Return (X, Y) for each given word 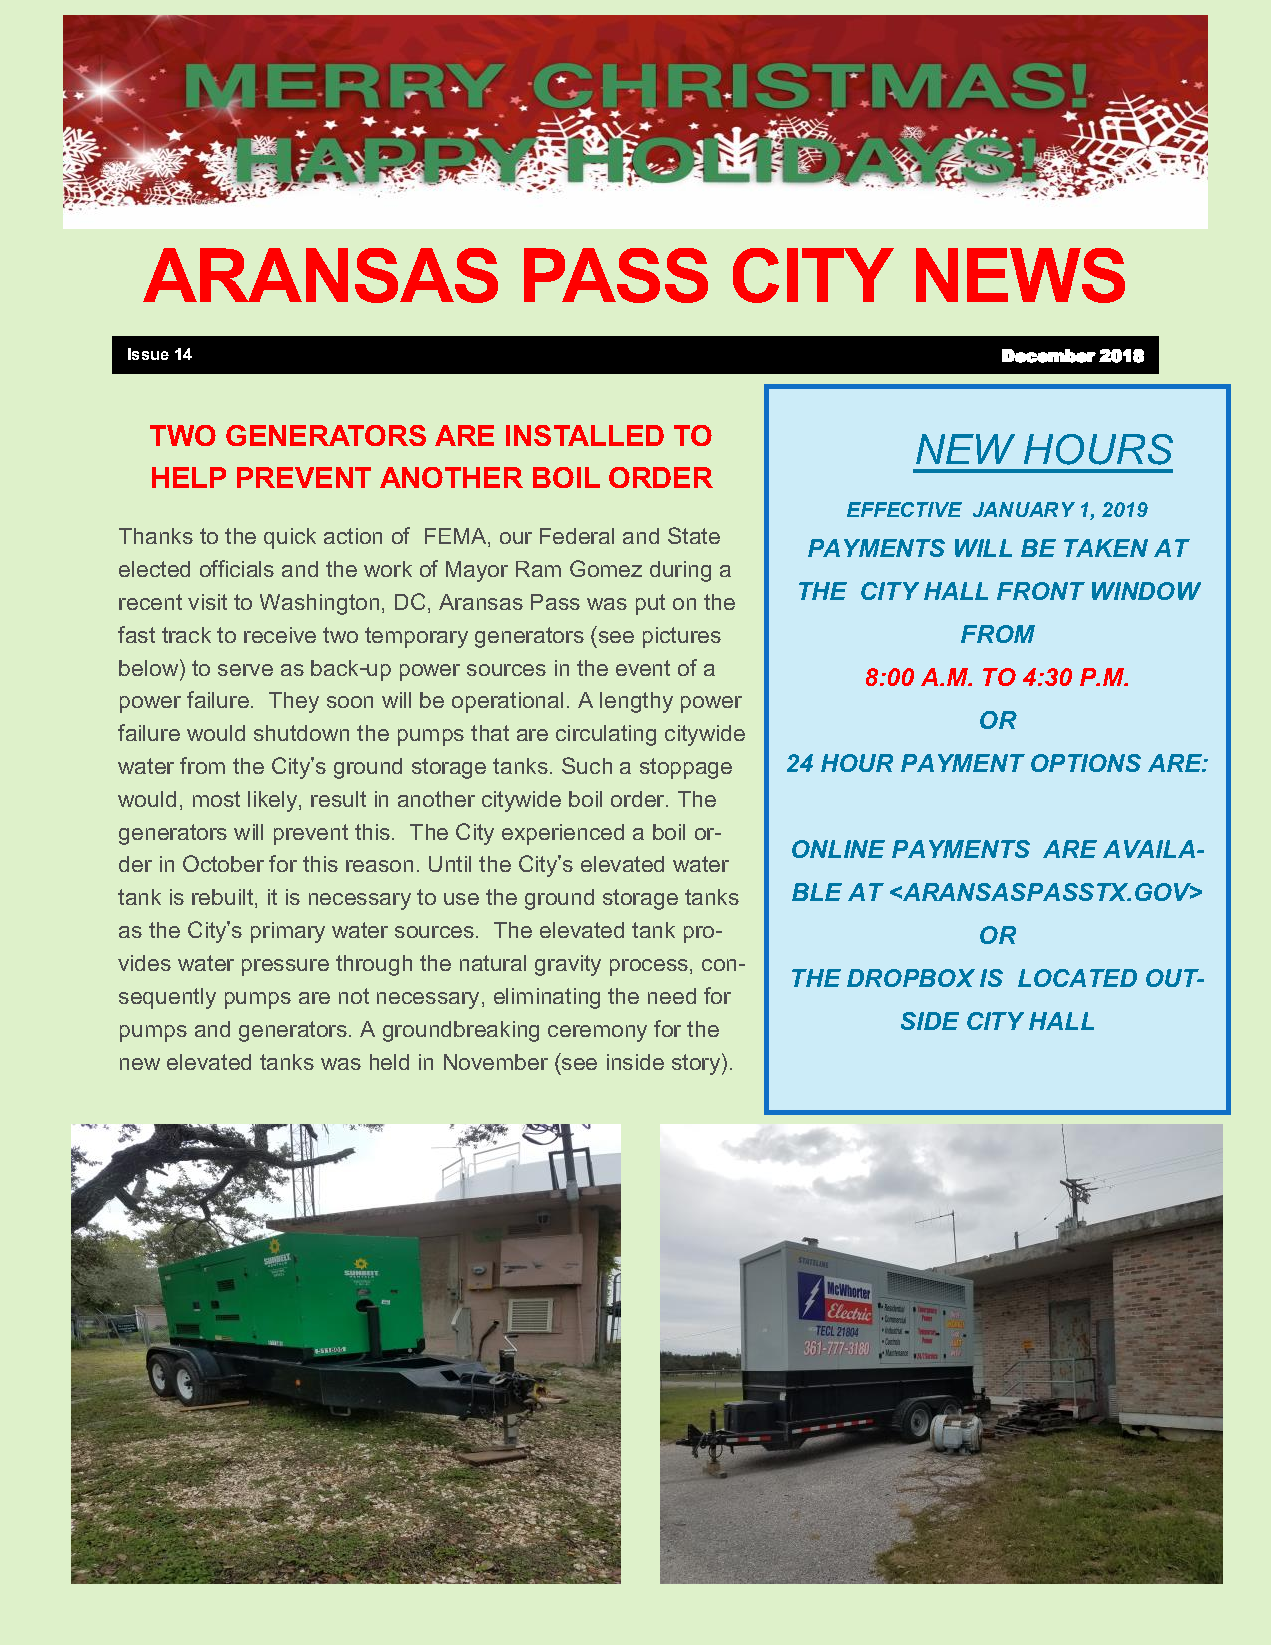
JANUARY (1024, 509)
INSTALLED (585, 435)
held (389, 1062)
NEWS (1020, 275)
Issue (148, 354)
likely (274, 801)
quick (290, 538)
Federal (577, 536)
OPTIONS (1086, 763)
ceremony (597, 1033)
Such (587, 765)
